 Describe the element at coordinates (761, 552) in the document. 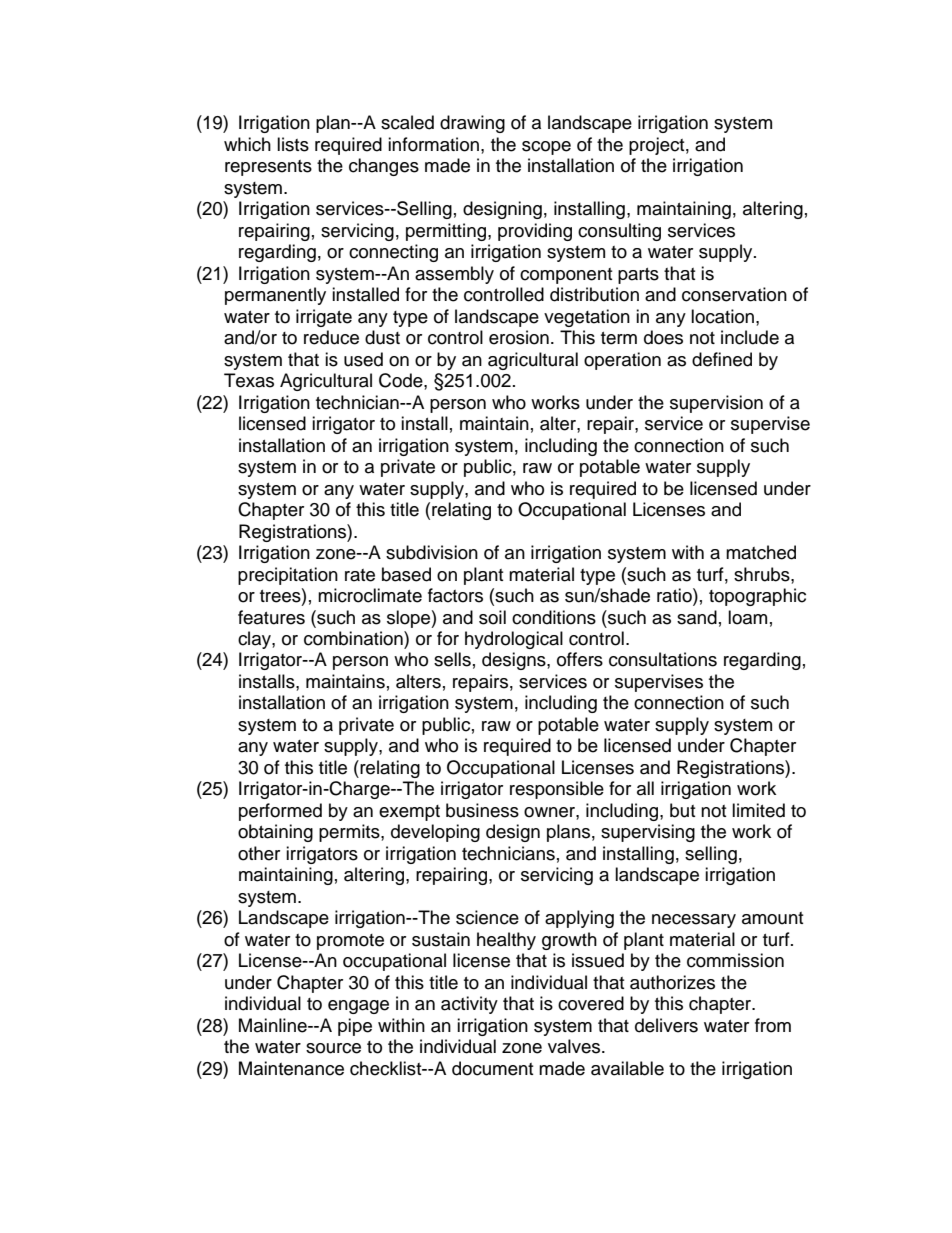

I see `matched` at that location.
